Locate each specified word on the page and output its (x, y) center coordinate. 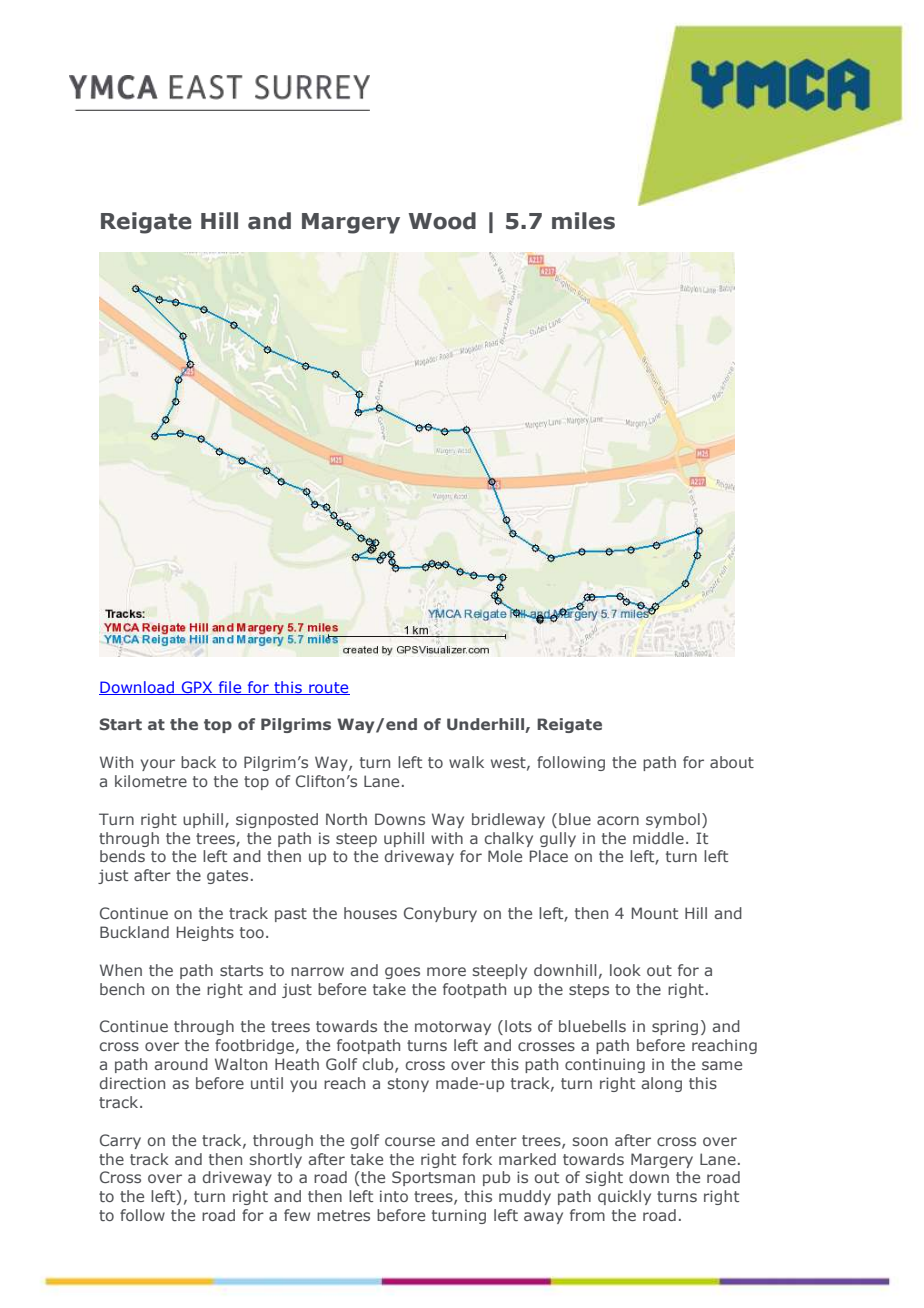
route (328, 688)
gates (227, 877)
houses (370, 913)
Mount (655, 913)
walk (466, 762)
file (230, 688)
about (732, 762)
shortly (276, 1160)
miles (583, 221)
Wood (442, 221)
